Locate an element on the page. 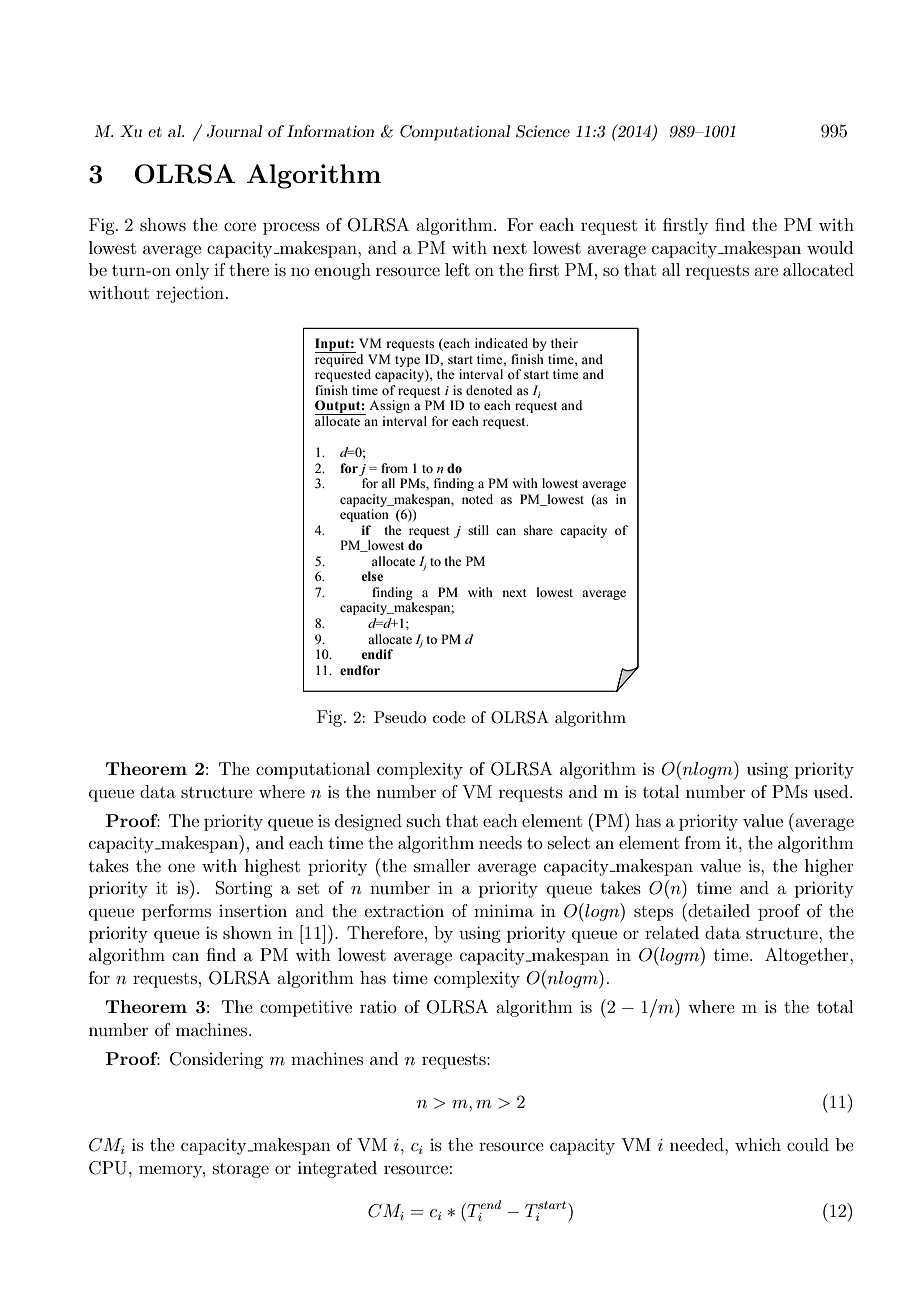 The width and height of the image is (924, 1308). would is located at coordinates (830, 247).
